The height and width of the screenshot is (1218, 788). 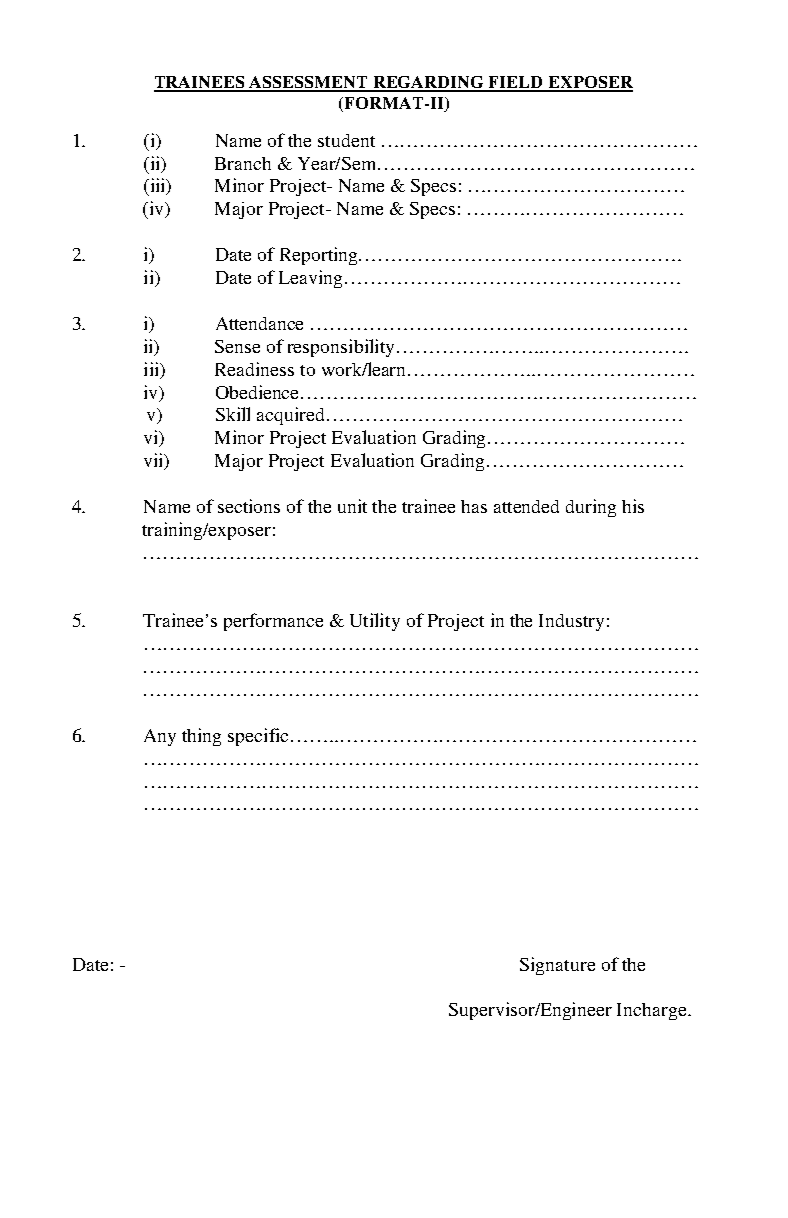 What do you see at coordinates (429, 83) in the screenshot?
I see `REGARDING` at bounding box center [429, 83].
